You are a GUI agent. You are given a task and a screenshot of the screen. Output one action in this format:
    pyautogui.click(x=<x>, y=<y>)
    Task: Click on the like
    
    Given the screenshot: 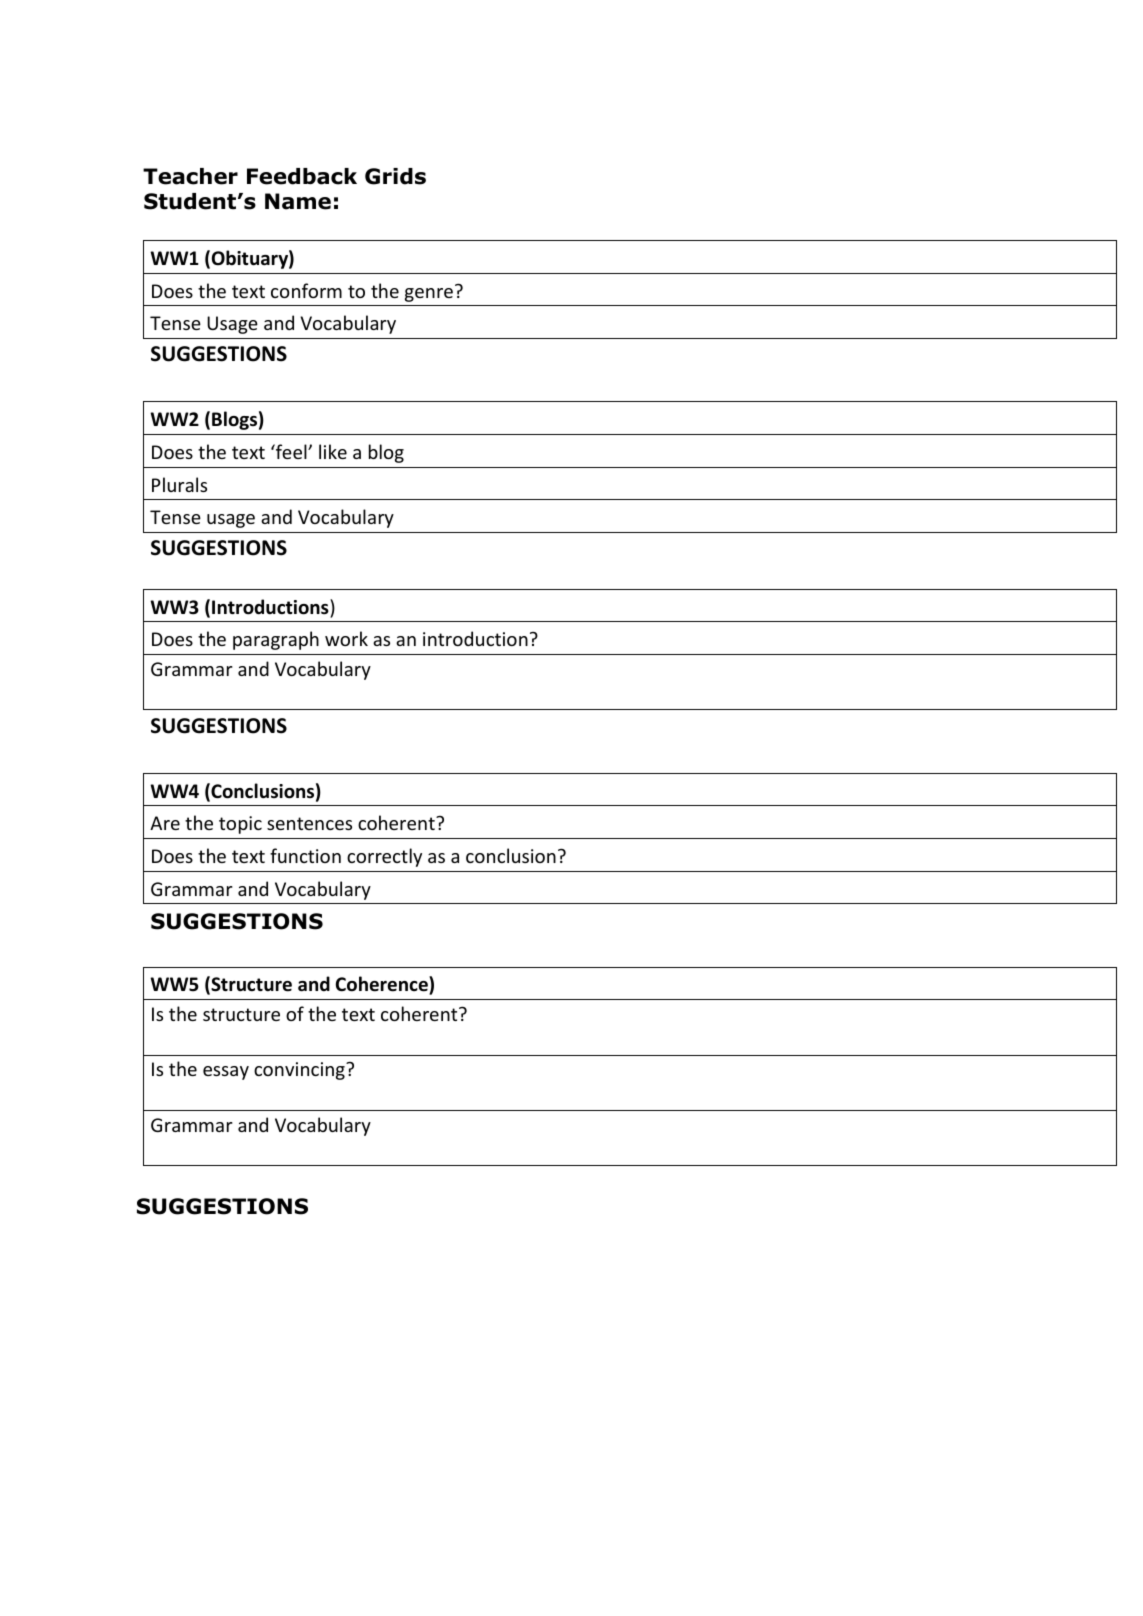 What is the action you would take?
    pyautogui.click(x=333, y=451)
